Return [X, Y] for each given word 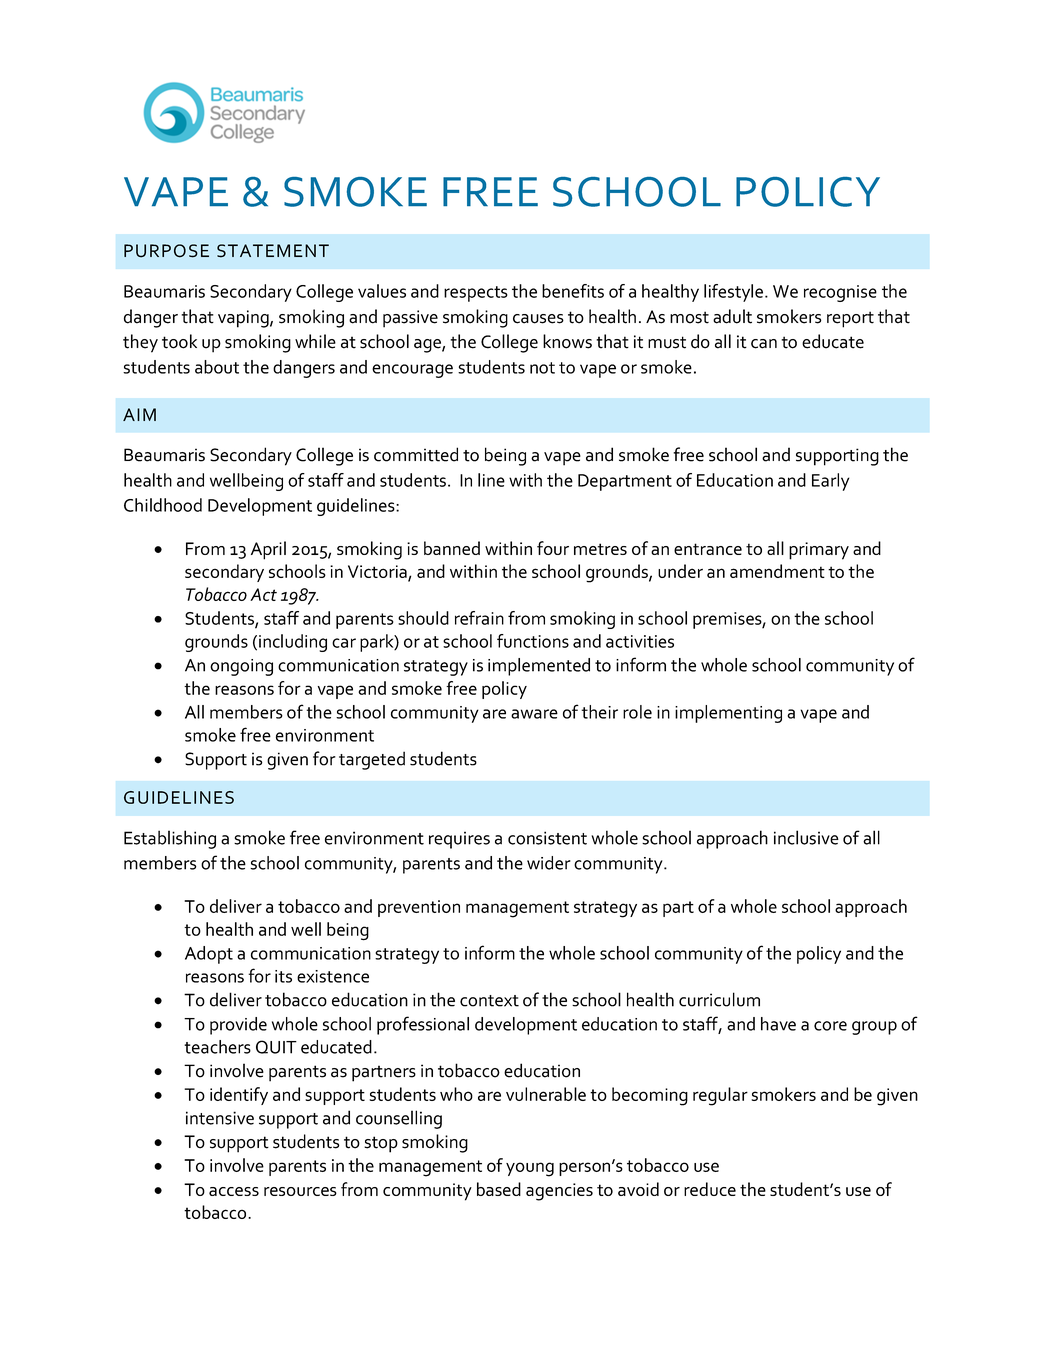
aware [534, 714]
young [530, 1169]
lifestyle [733, 293]
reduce [710, 1189]
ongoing [241, 667]
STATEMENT [273, 251]
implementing [728, 714]
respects [476, 294]
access [234, 1191]
